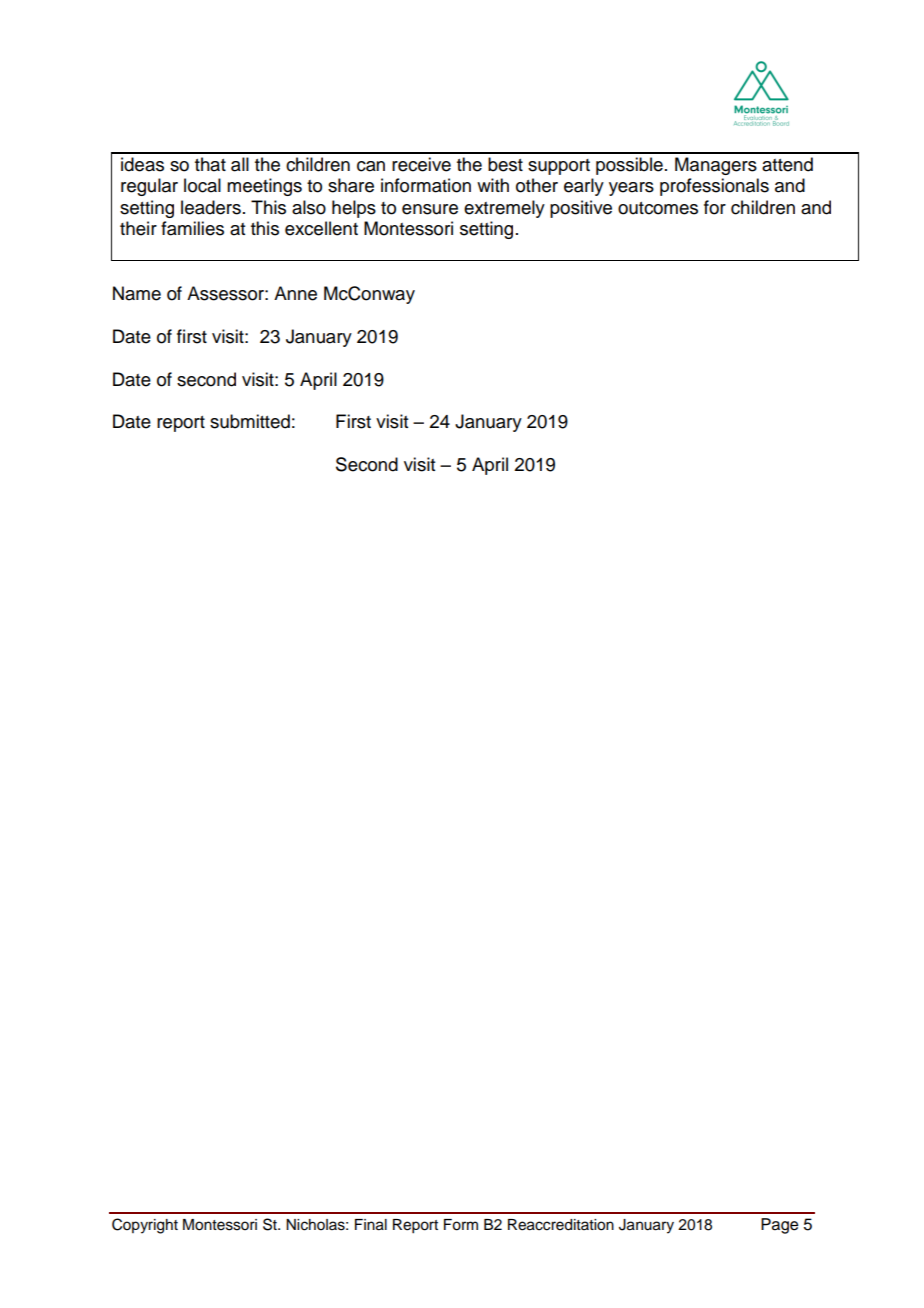 Image resolution: width=924 pixels, height=1308 pixels. I want to click on positive, so click(581, 209).
